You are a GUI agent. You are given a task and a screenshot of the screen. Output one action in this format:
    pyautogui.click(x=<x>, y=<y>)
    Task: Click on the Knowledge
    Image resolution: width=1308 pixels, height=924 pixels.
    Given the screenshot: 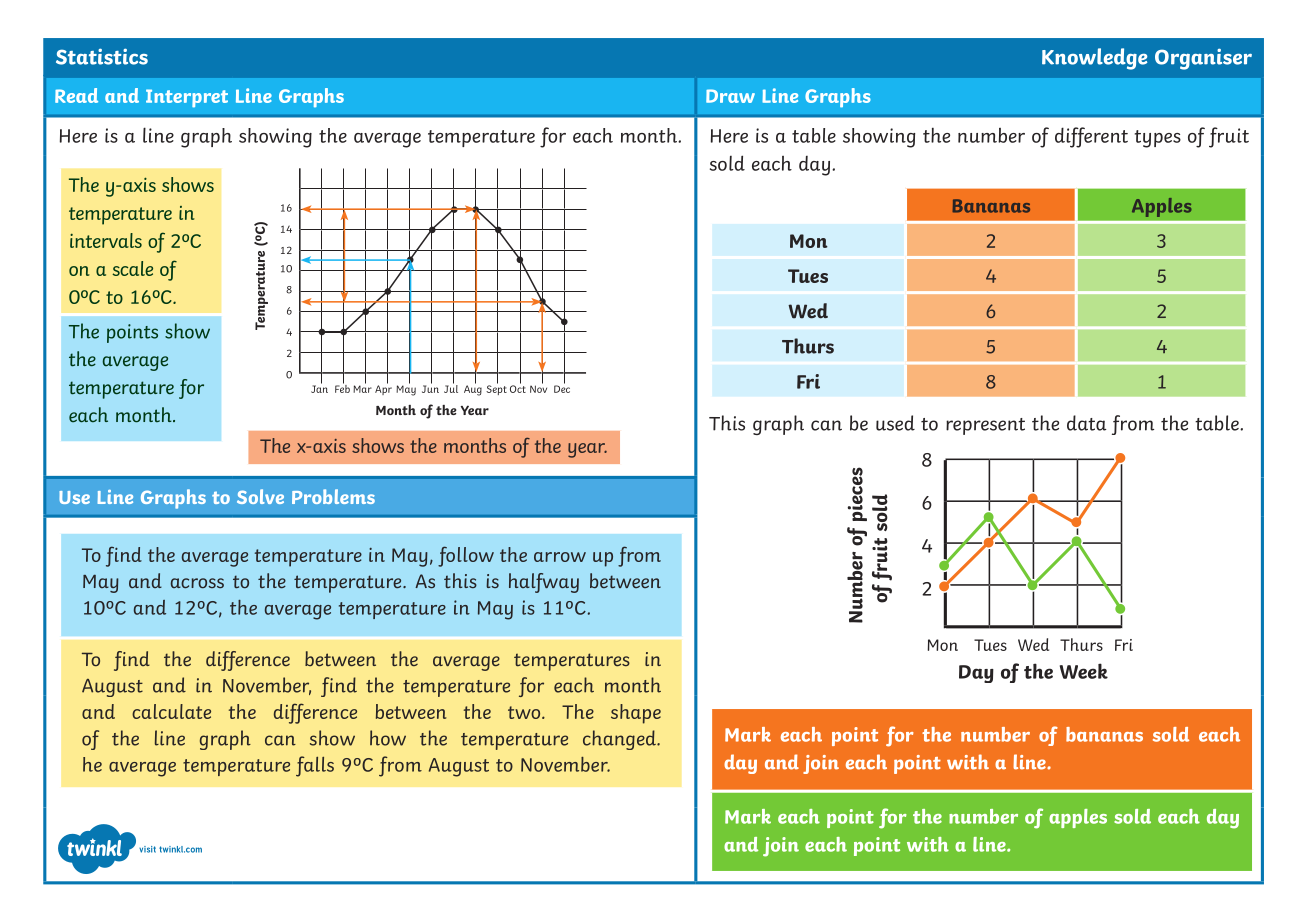 What is the action you would take?
    pyautogui.click(x=1094, y=59)
